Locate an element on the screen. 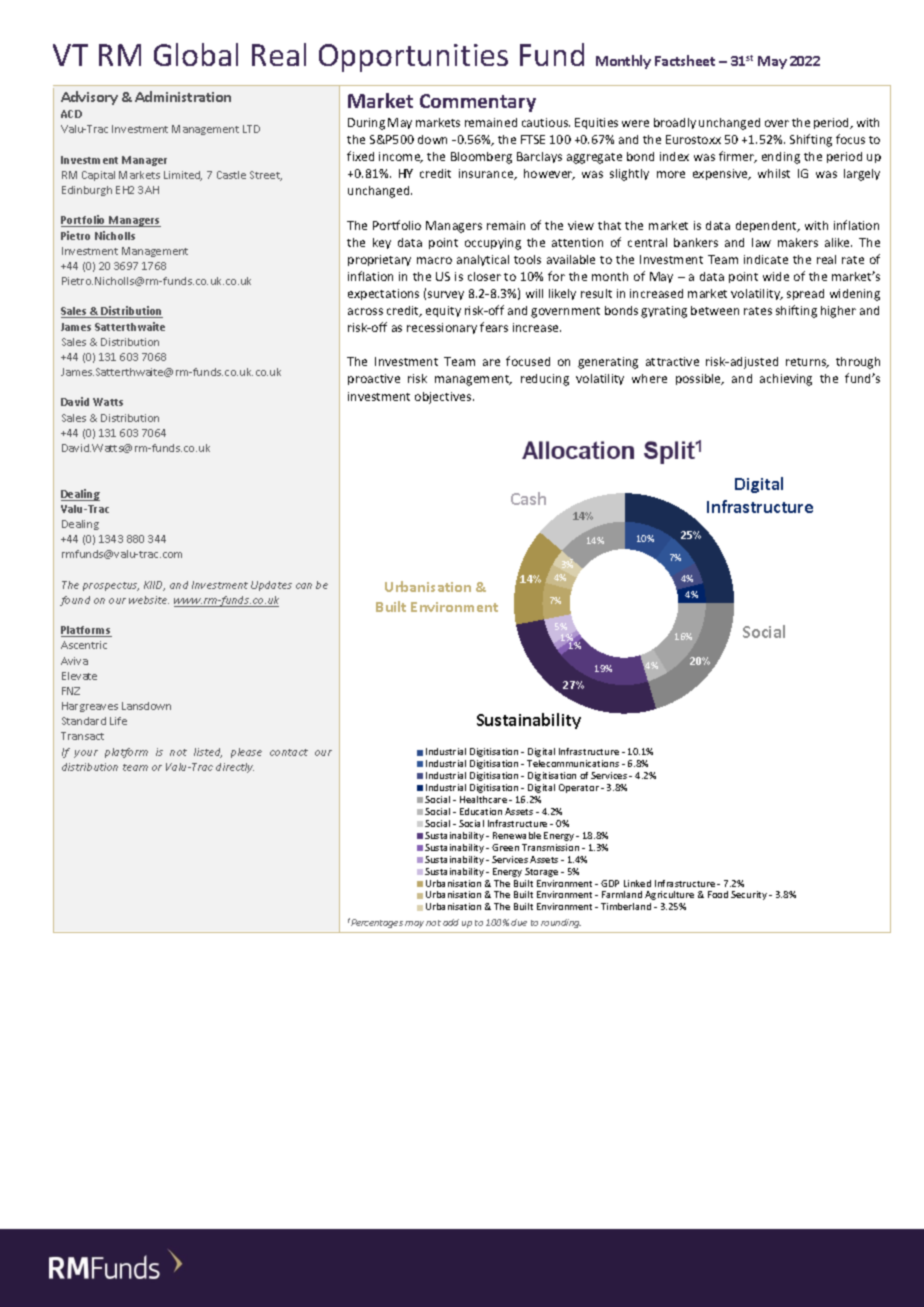  across is located at coordinates (365, 311).
